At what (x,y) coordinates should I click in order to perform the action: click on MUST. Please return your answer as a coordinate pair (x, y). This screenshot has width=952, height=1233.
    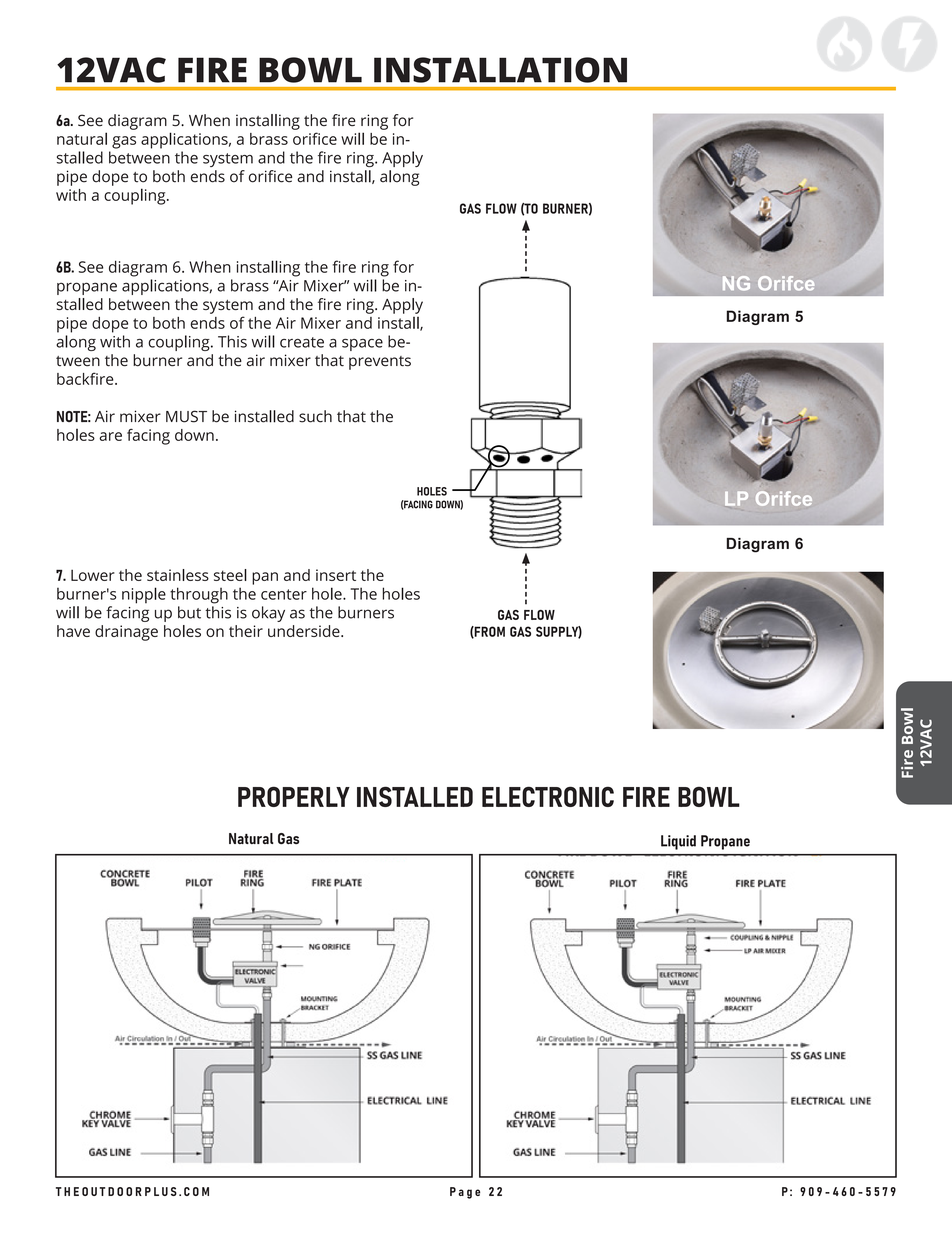
    Looking at the image, I should click on (186, 416).
